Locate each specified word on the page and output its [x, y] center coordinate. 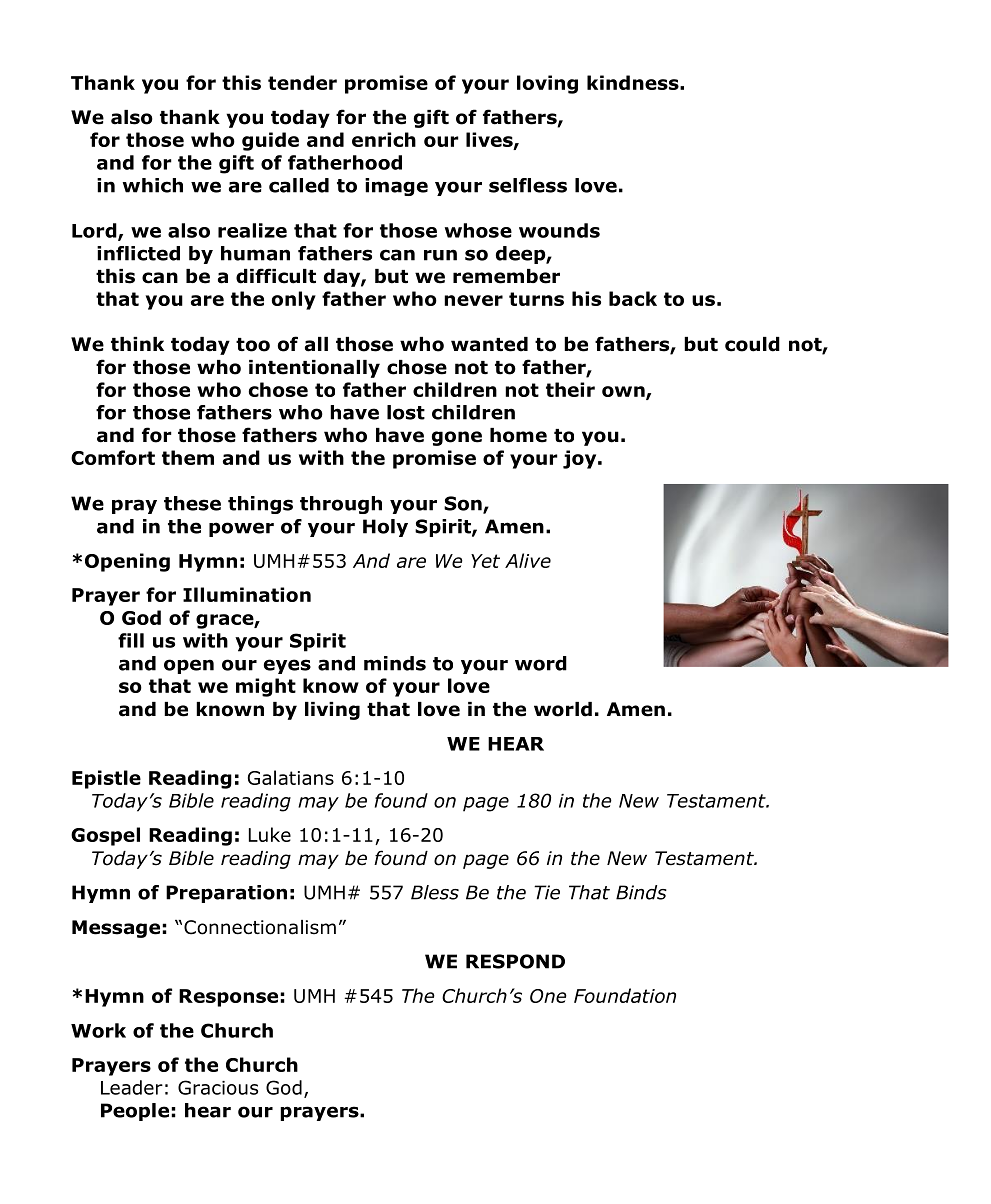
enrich [384, 139]
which [153, 185]
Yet [485, 561]
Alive [528, 560]
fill [131, 640]
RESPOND [515, 961]
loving [547, 84]
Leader [132, 1087]
